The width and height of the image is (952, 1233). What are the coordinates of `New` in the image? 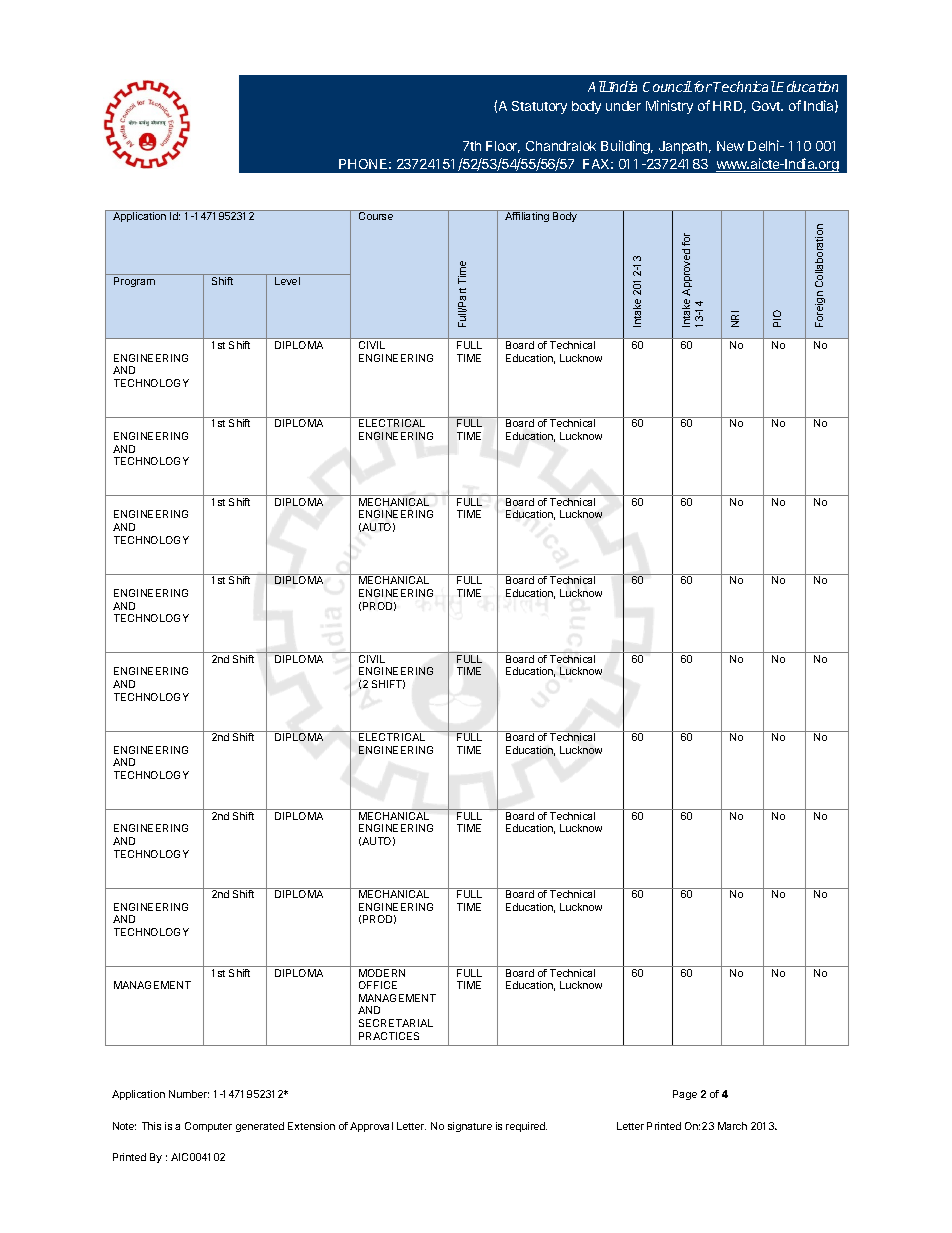 It's located at (730, 146).
